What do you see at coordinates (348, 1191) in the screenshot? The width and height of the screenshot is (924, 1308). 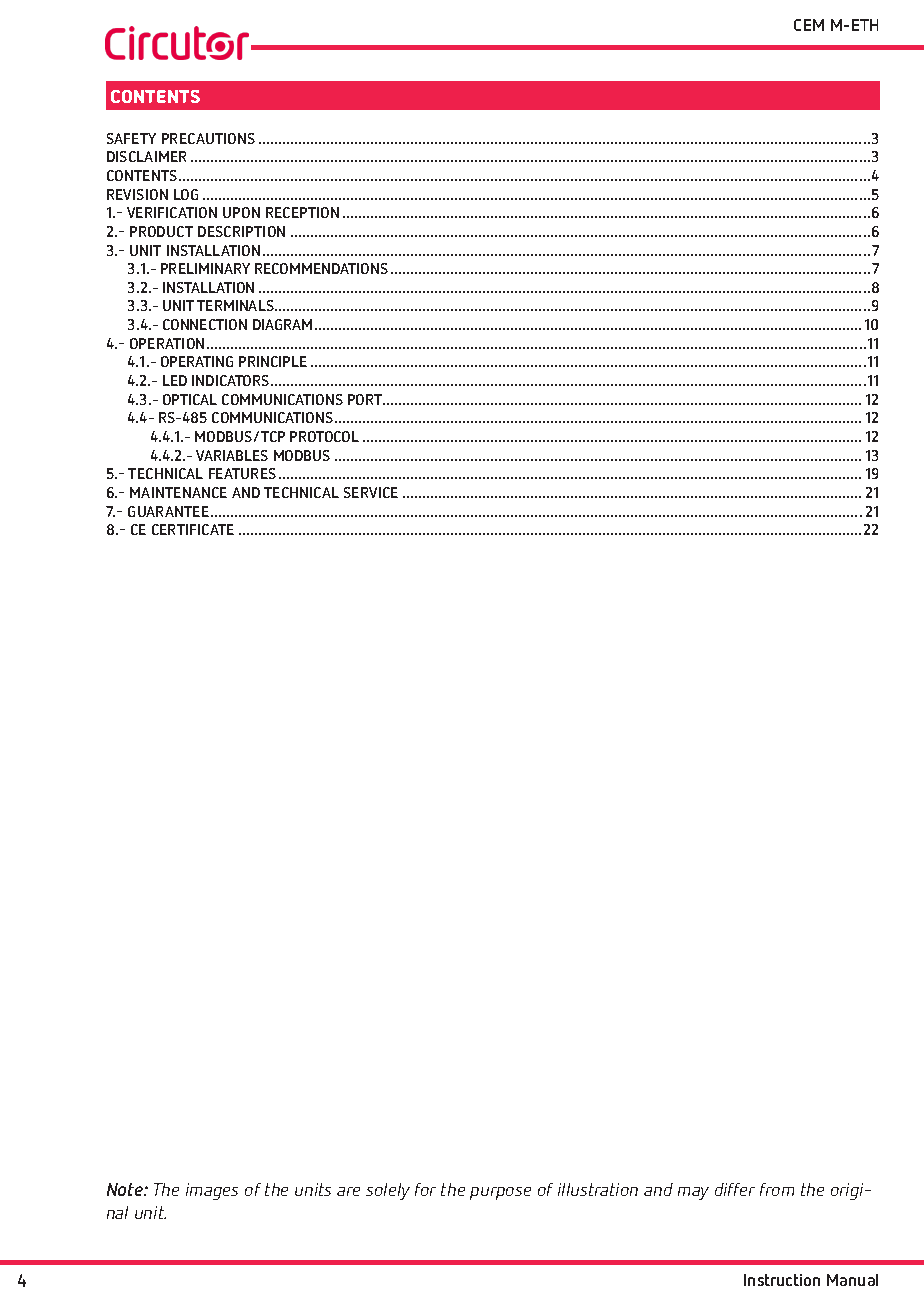 I see `are` at bounding box center [348, 1191].
